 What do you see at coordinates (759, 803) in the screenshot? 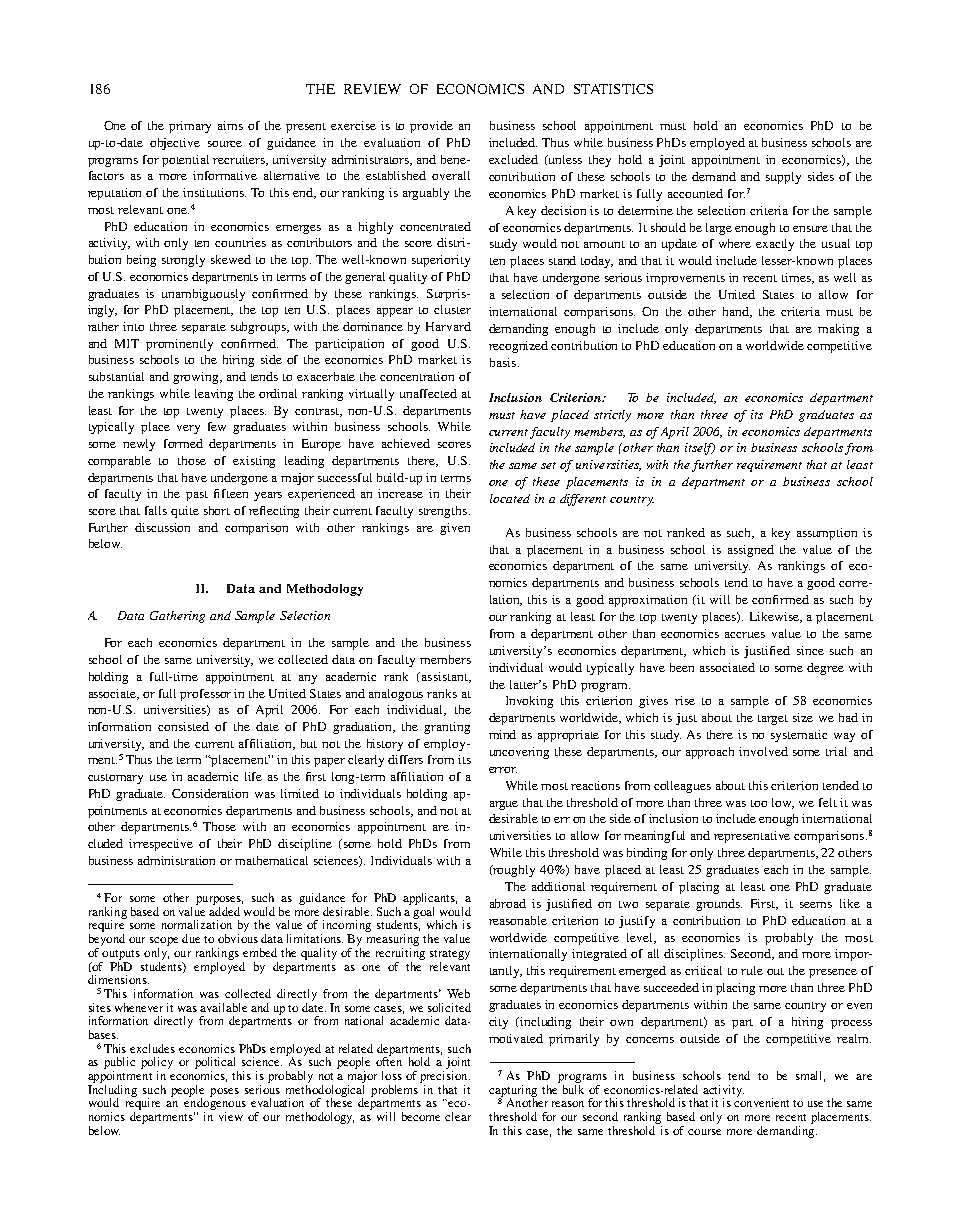
I see `too` at bounding box center [759, 803].
